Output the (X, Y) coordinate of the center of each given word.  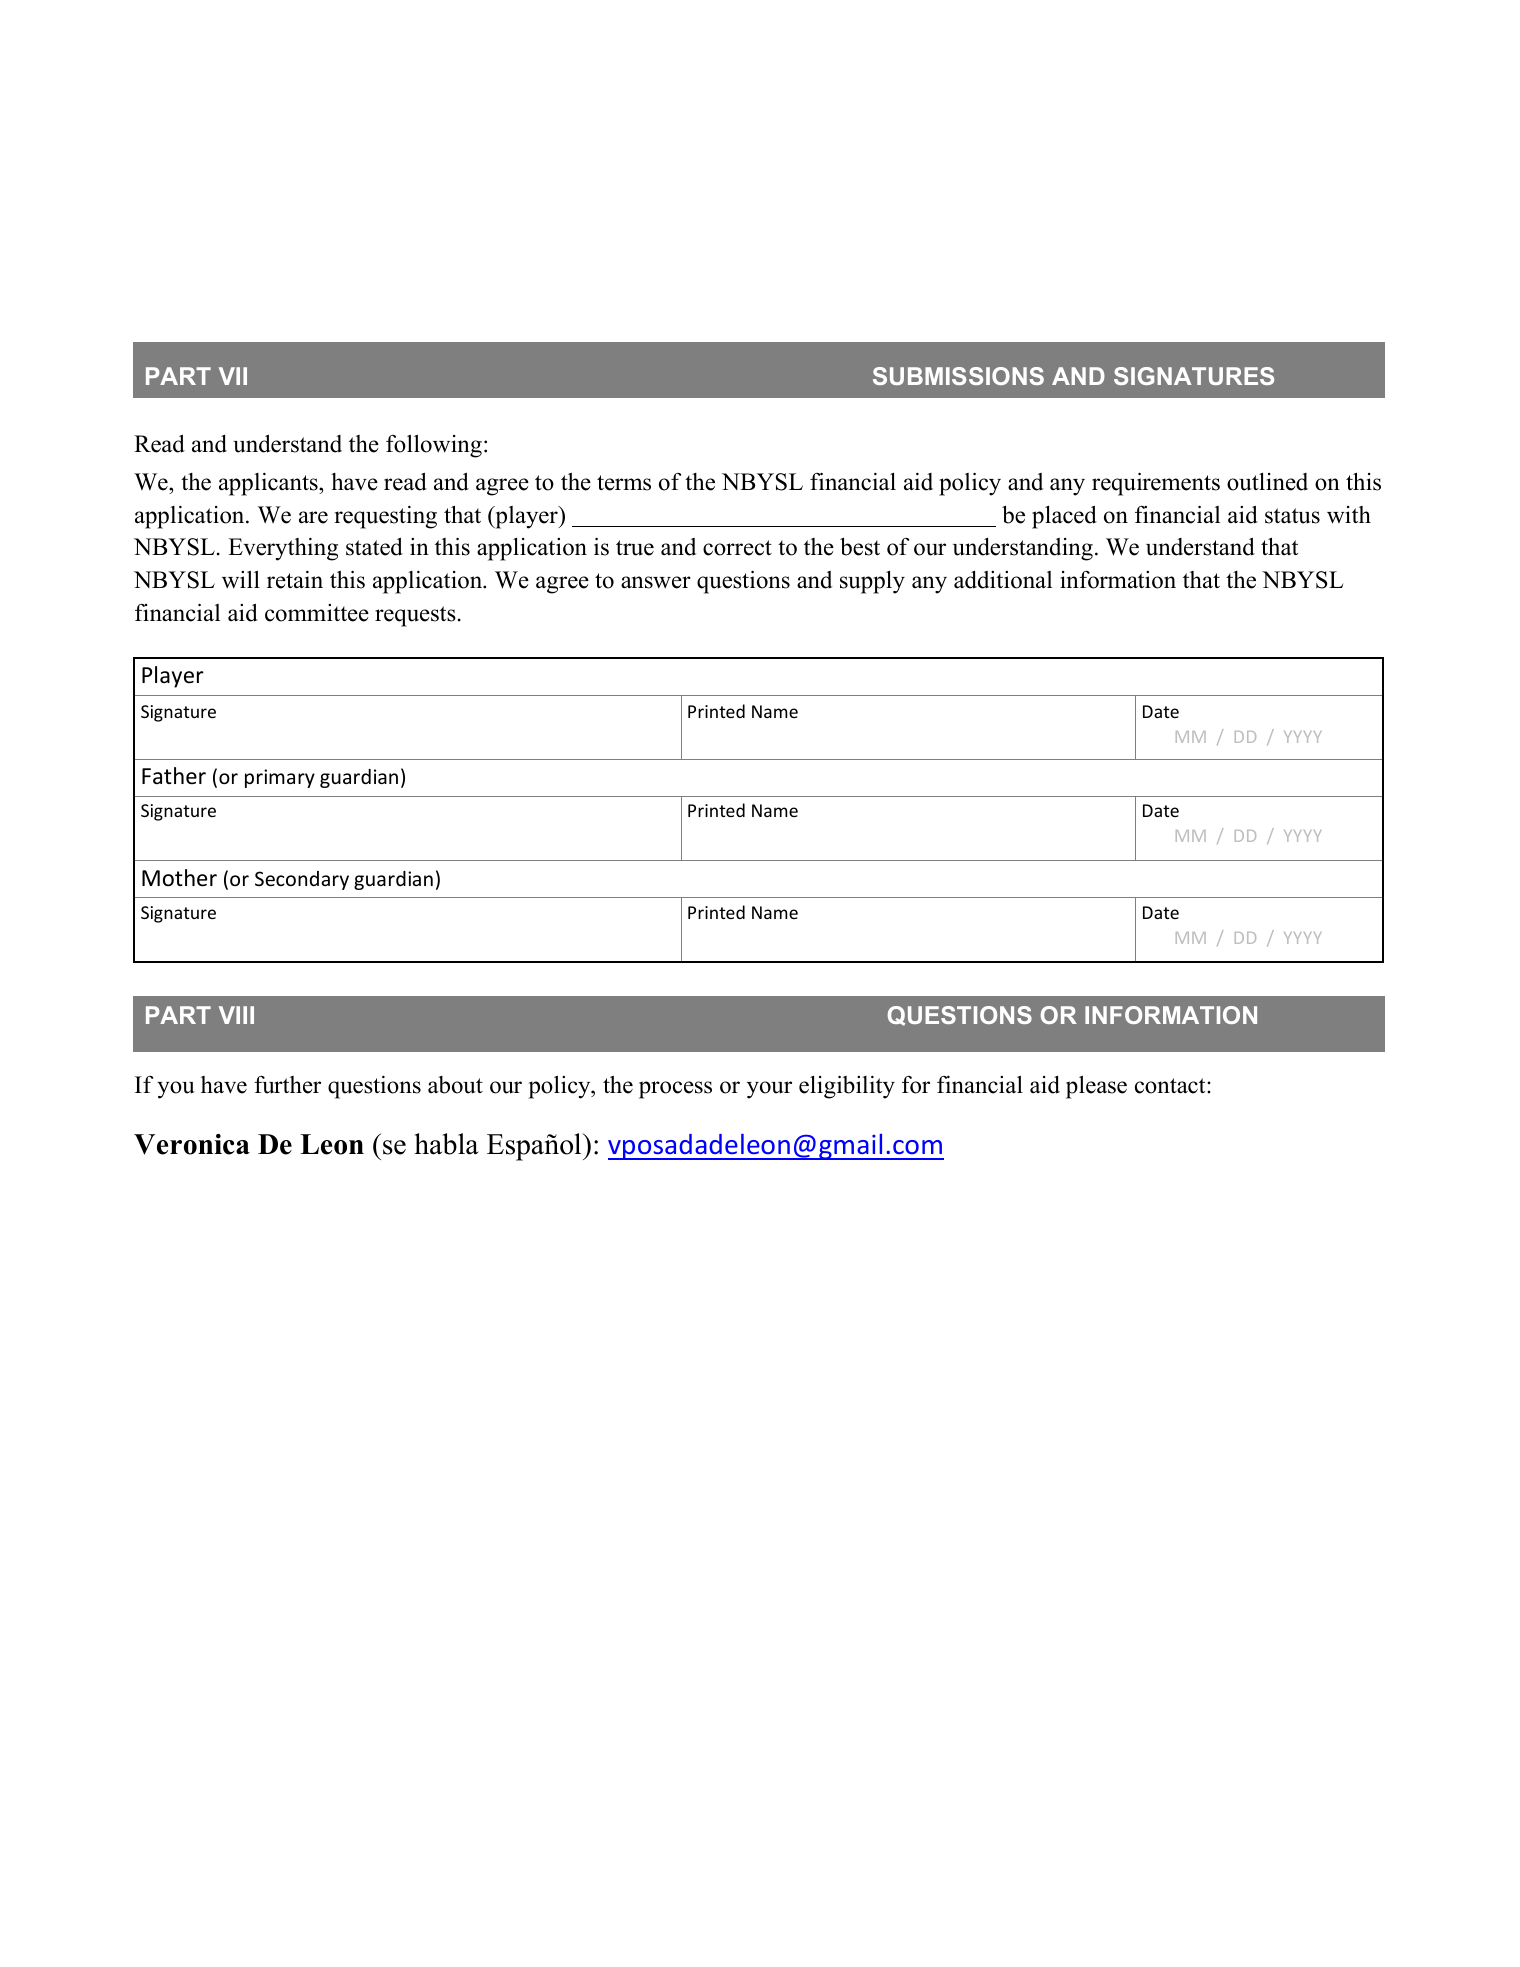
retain (295, 580)
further (287, 1085)
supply (872, 582)
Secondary (302, 880)
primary (280, 778)
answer (656, 582)
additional (1003, 580)
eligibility (847, 1087)
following (434, 446)
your (769, 1090)
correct (737, 548)
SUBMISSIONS (958, 376)
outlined (1267, 482)
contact (1171, 1086)
